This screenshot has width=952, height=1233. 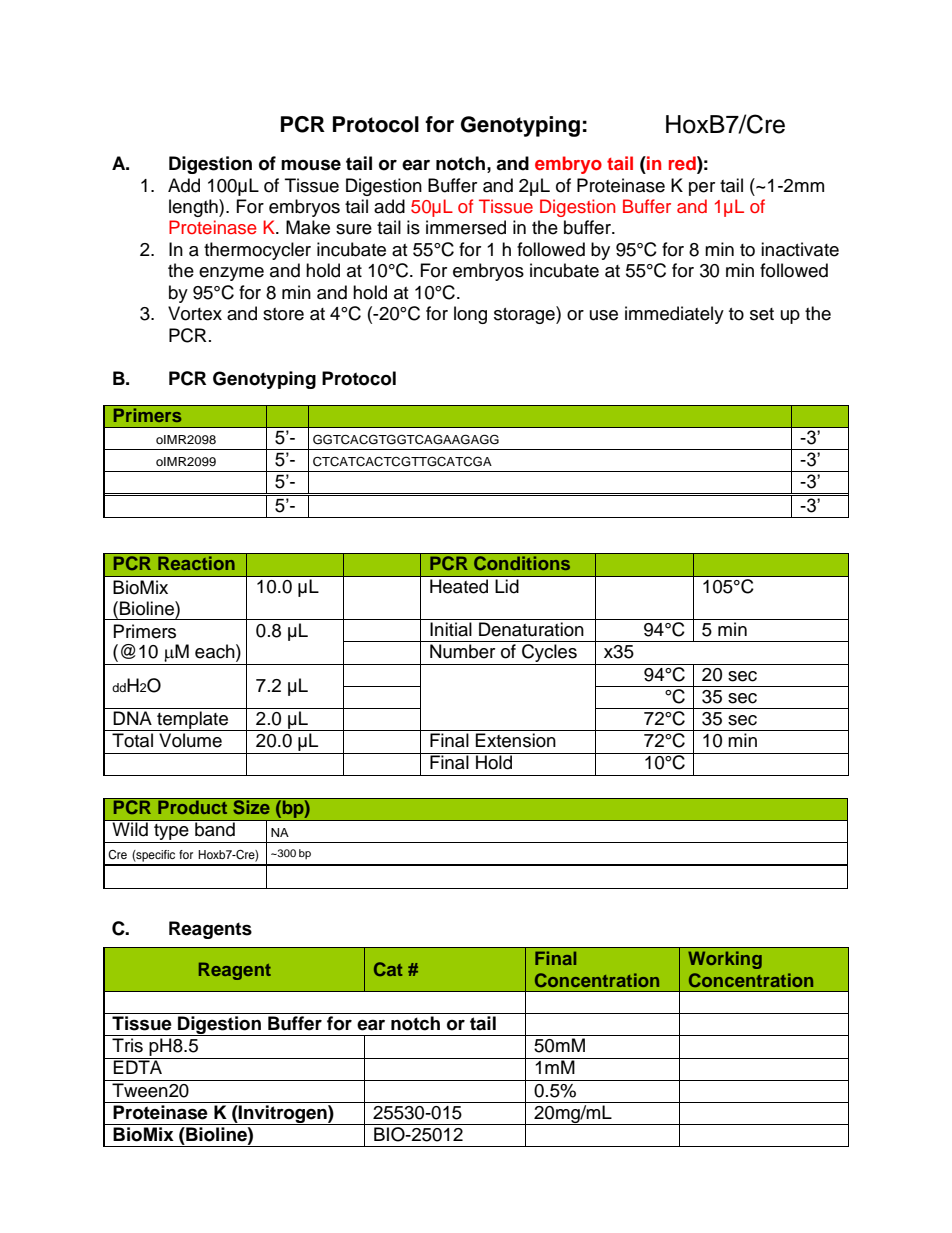 What do you see at coordinates (702, 189) in the screenshot?
I see `per` at bounding box center [702, 189].
